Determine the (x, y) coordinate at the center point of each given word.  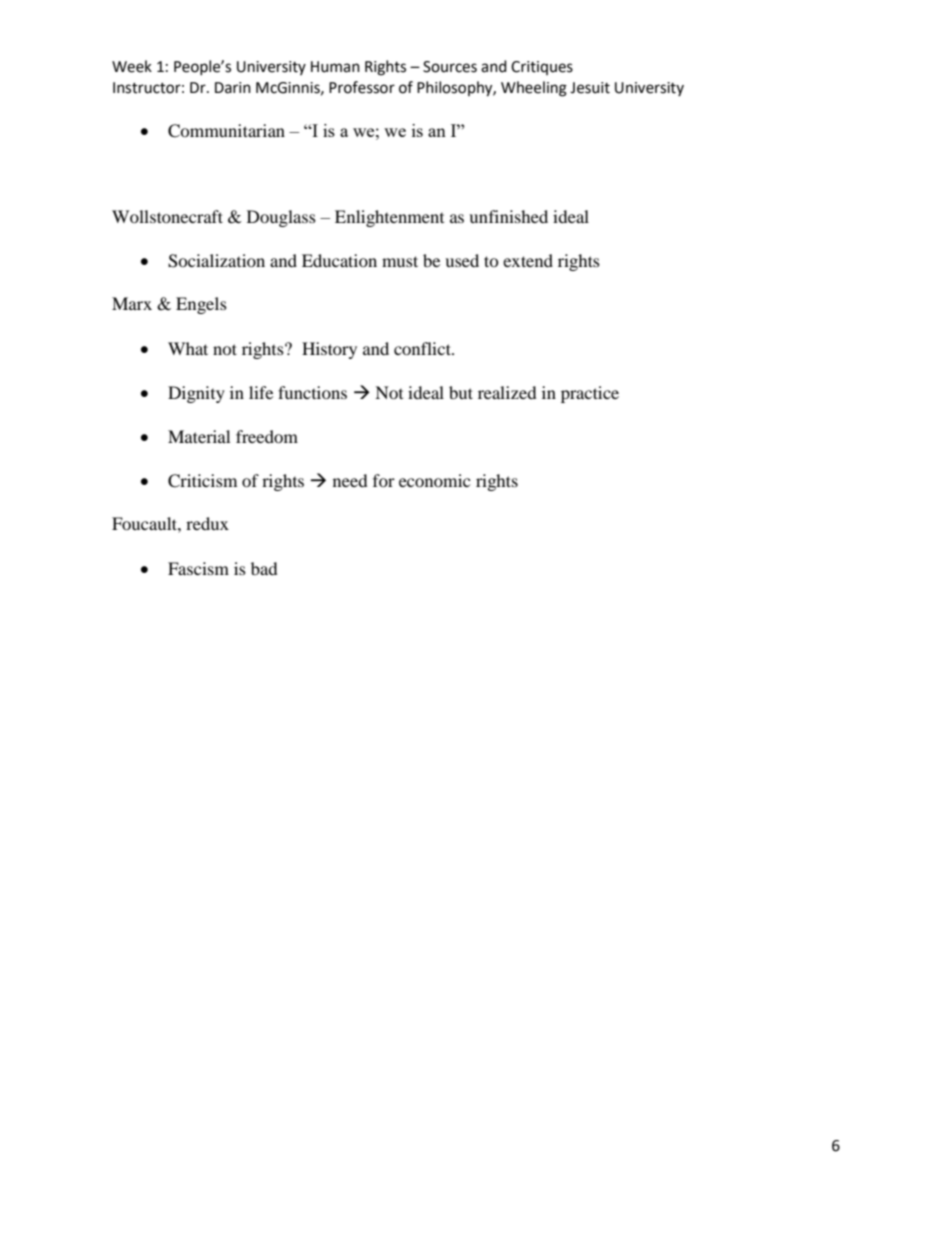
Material (199, 436)
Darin (233, 88)
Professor (362, 87)
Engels (201, 305)
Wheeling (534, 89)
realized (507, 392)
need (350, 480)
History (329, 350)
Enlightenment (389, 218)
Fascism (198, 568)
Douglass (281, 218)
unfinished (508, 216)
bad (264, 568)
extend (528, 260)
